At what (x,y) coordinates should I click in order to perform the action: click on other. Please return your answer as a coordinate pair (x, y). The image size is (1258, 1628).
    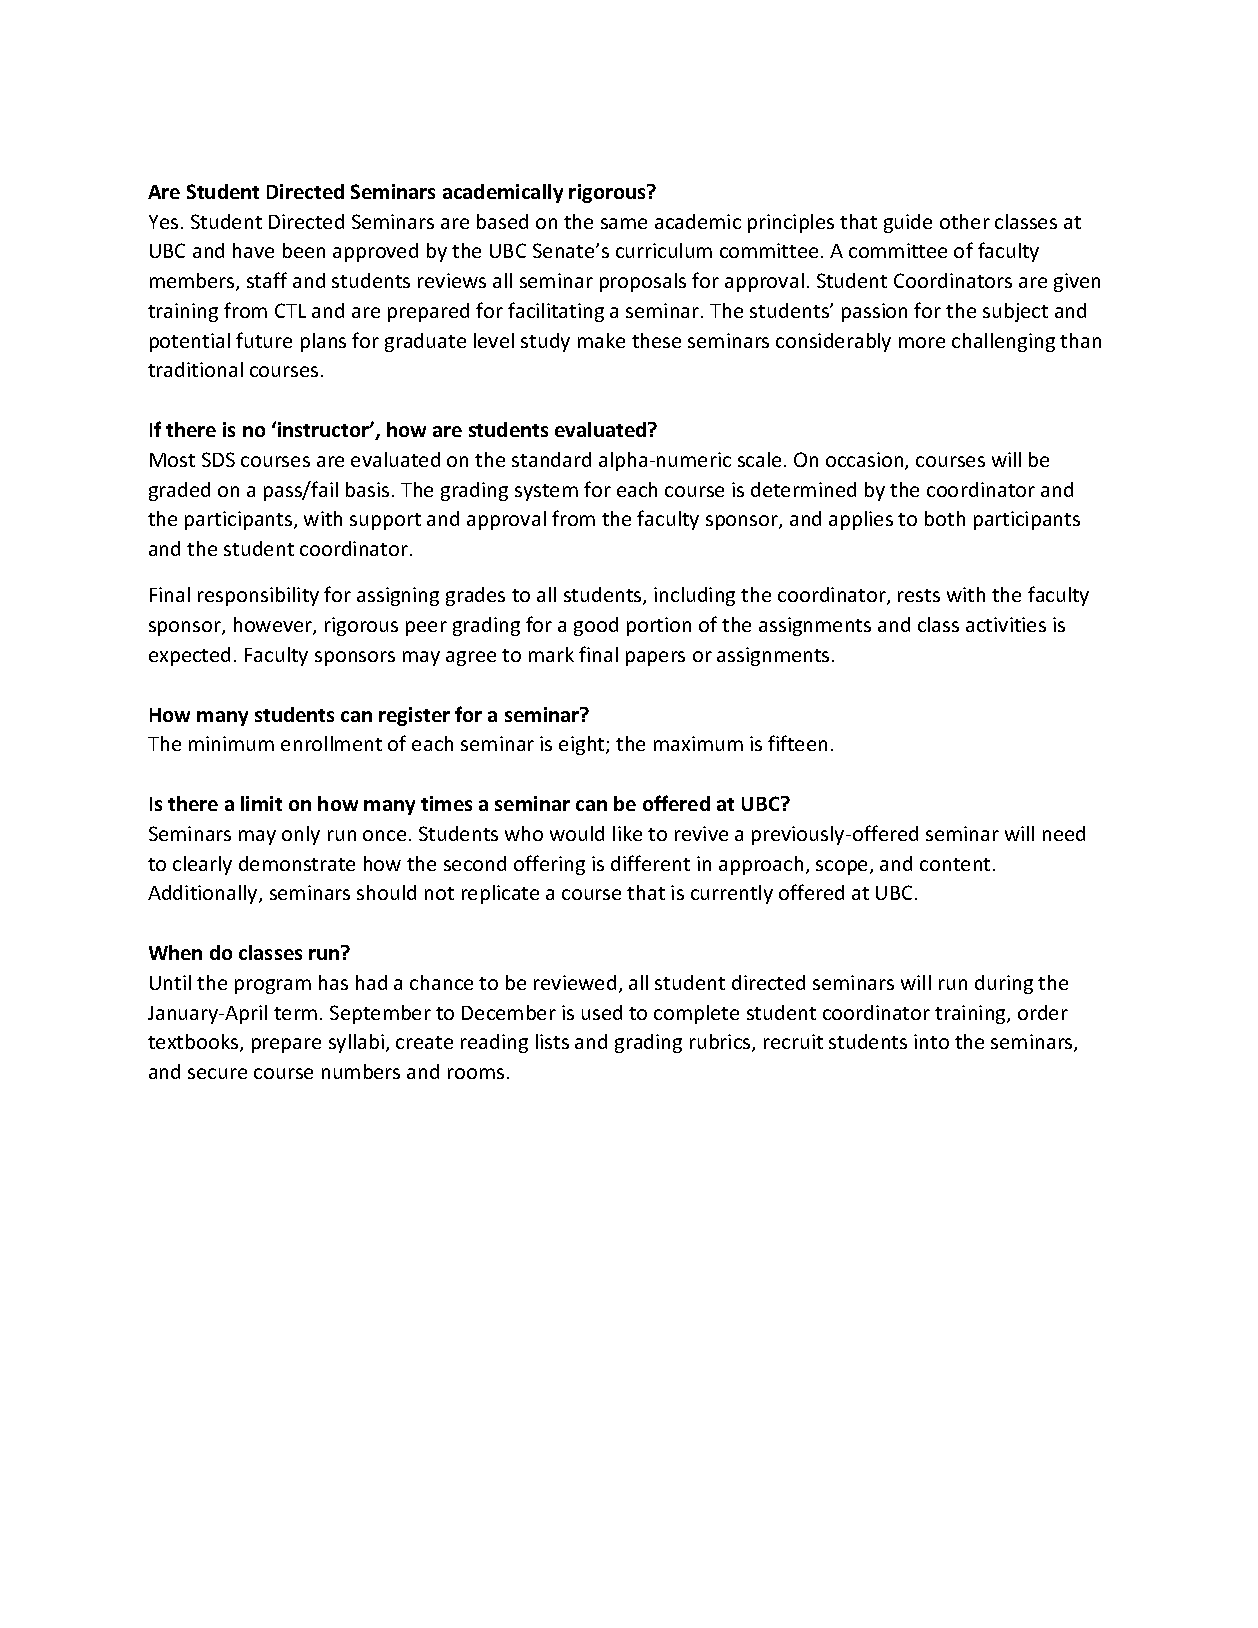
    Looking at the image, I should click on (965, 221).
